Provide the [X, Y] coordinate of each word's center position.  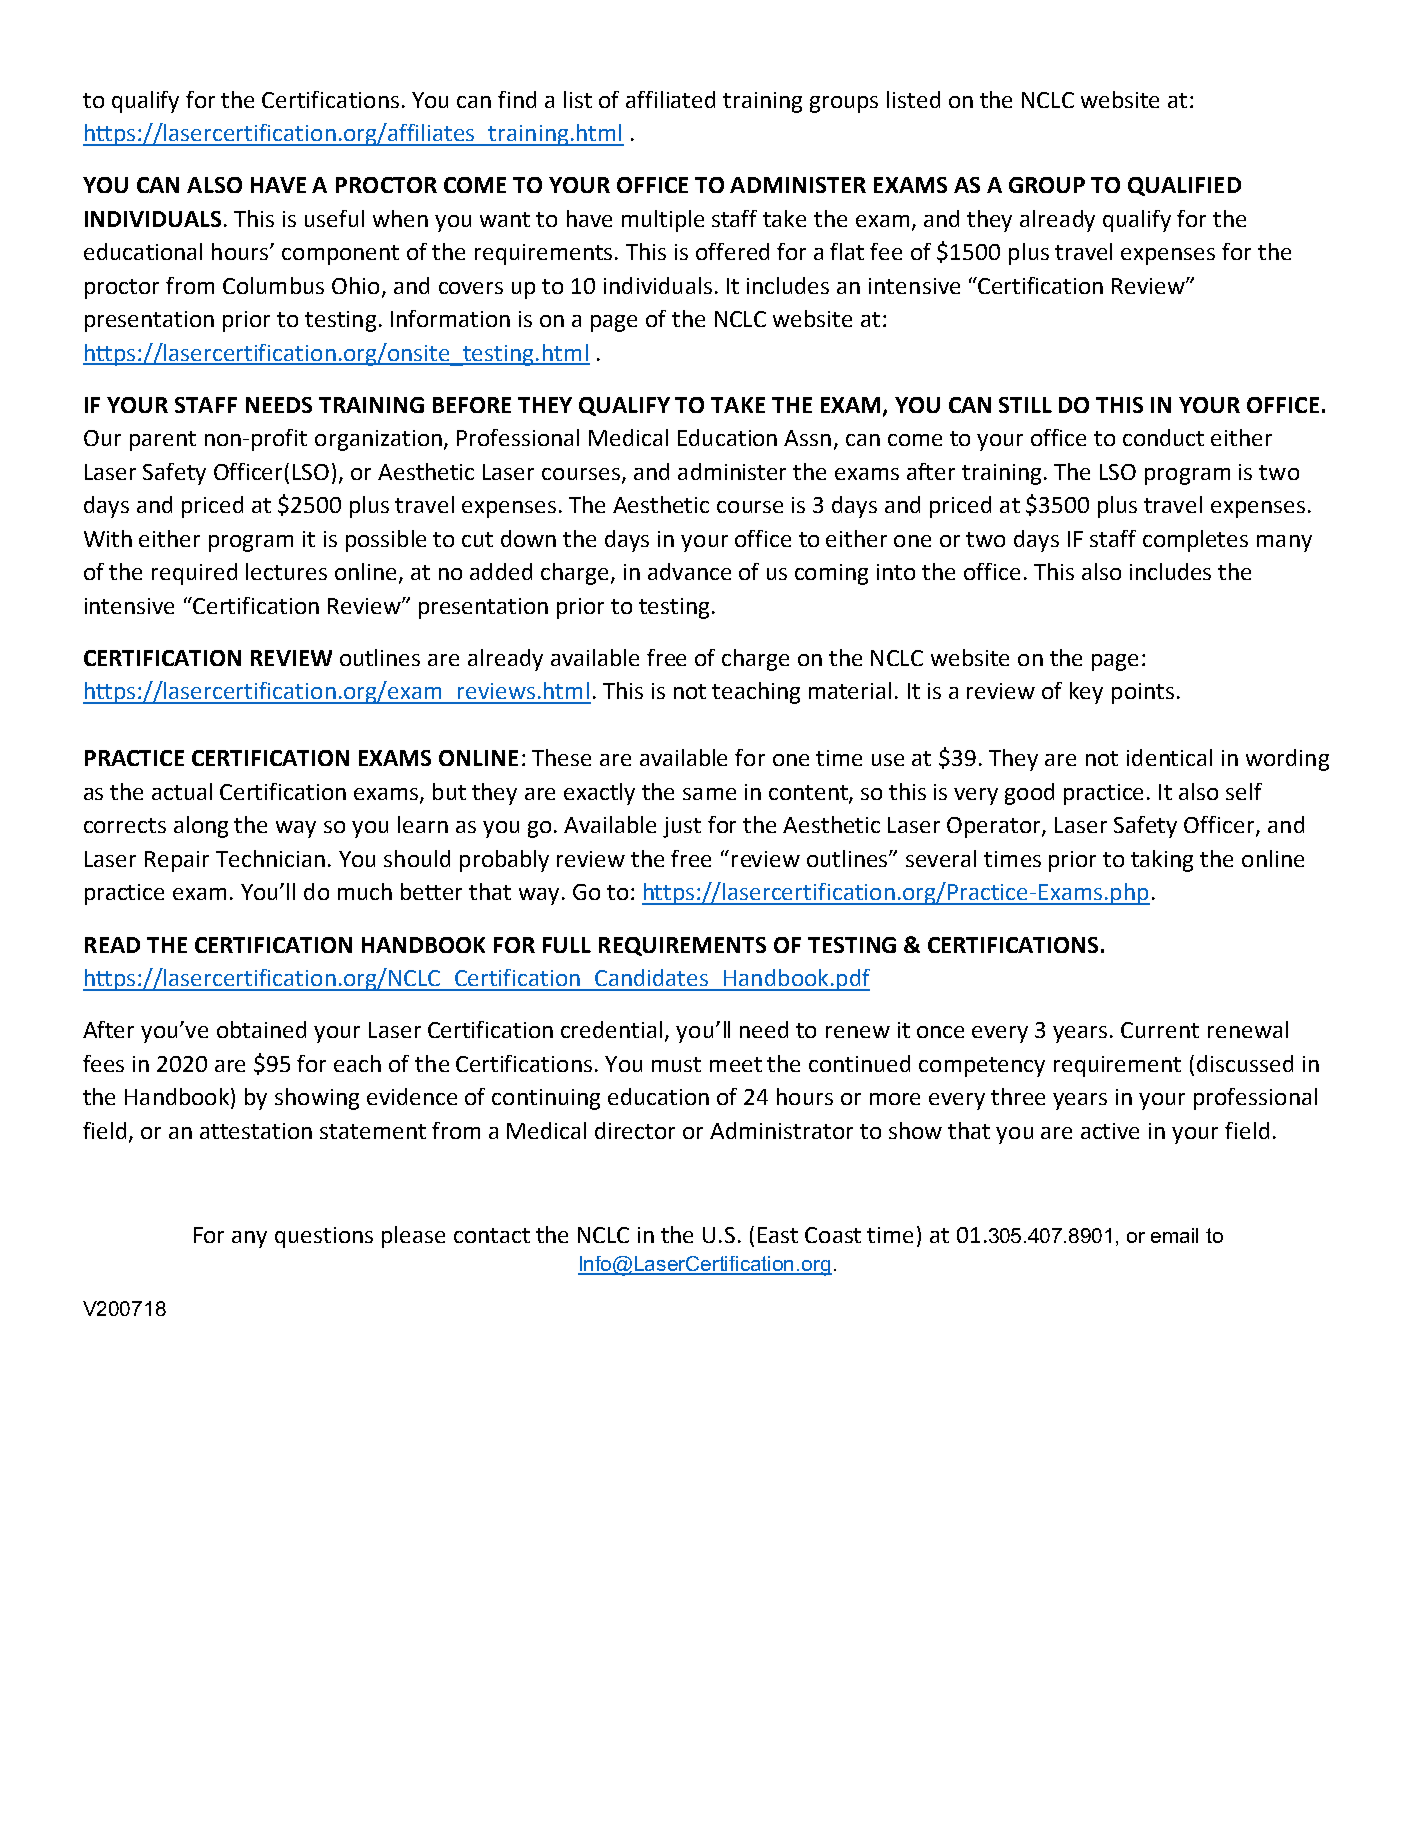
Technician [270, 858]
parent [163, 441]
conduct [1163, 437]
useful [334, 218]
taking [1162, 861]
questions [324, 1237]
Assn [807, 438]
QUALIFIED [1184, 186]
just [682, 827]
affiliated [670, 99]
